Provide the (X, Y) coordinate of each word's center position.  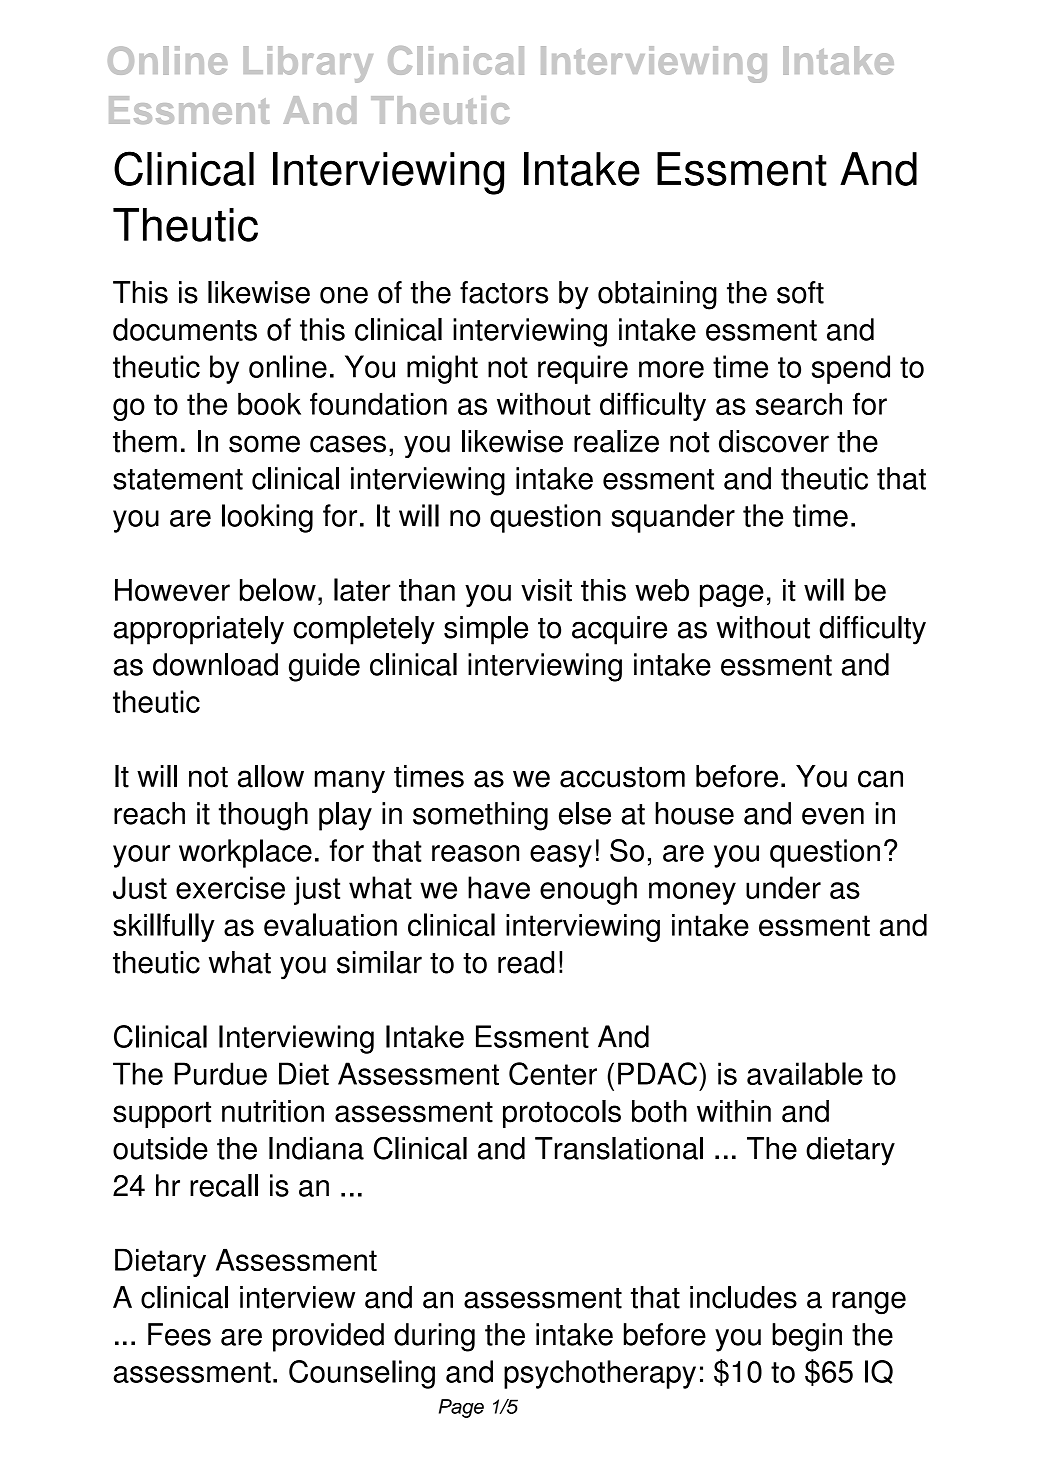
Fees (179, 1334)
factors (504, 292)
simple (486, 630)
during (434, 1337)
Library (308, 64)
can (880, 779)
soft (800, 292)
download (215, 664)
